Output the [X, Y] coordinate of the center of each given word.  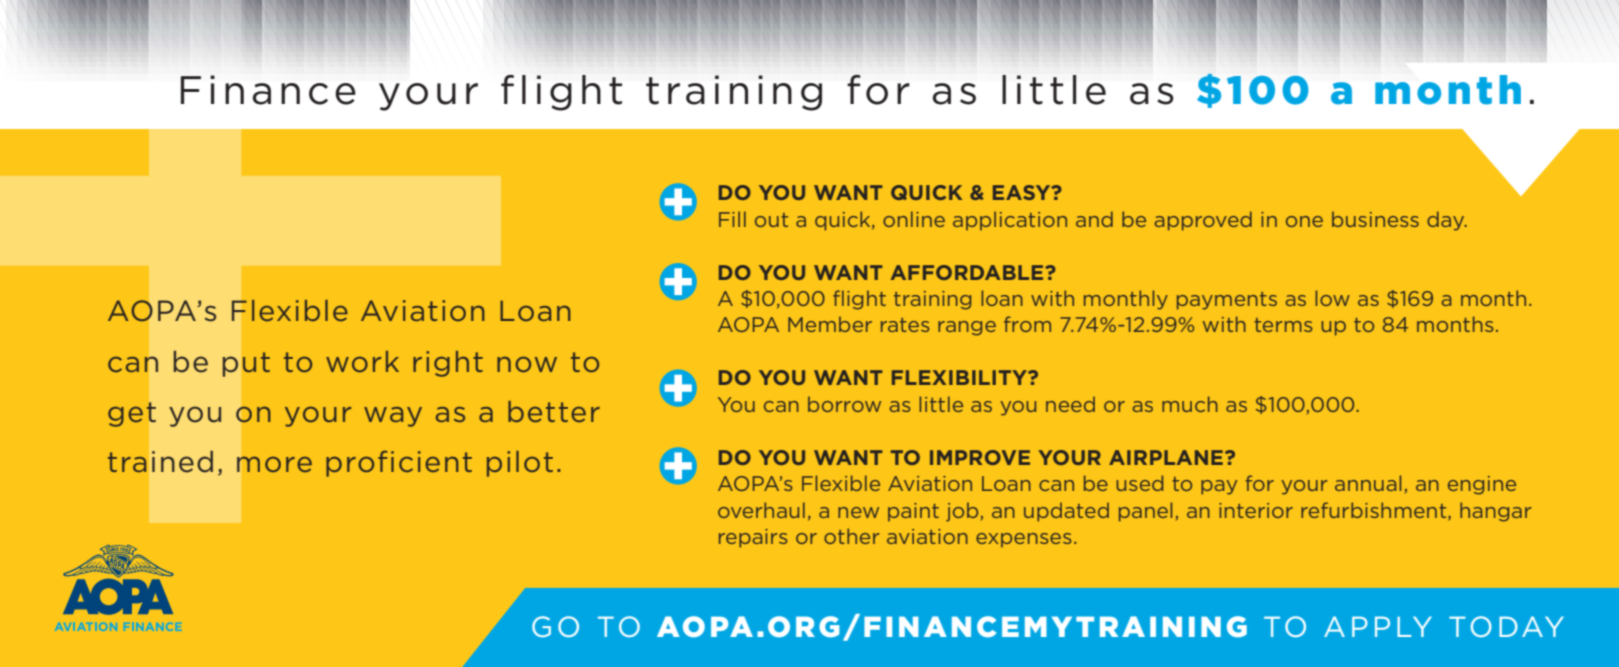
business [1375, 219]
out [771, 220]
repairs [753, 538]
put [246, 364]
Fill [732, 219]
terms [1283, 325]
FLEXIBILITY [961, 377]
